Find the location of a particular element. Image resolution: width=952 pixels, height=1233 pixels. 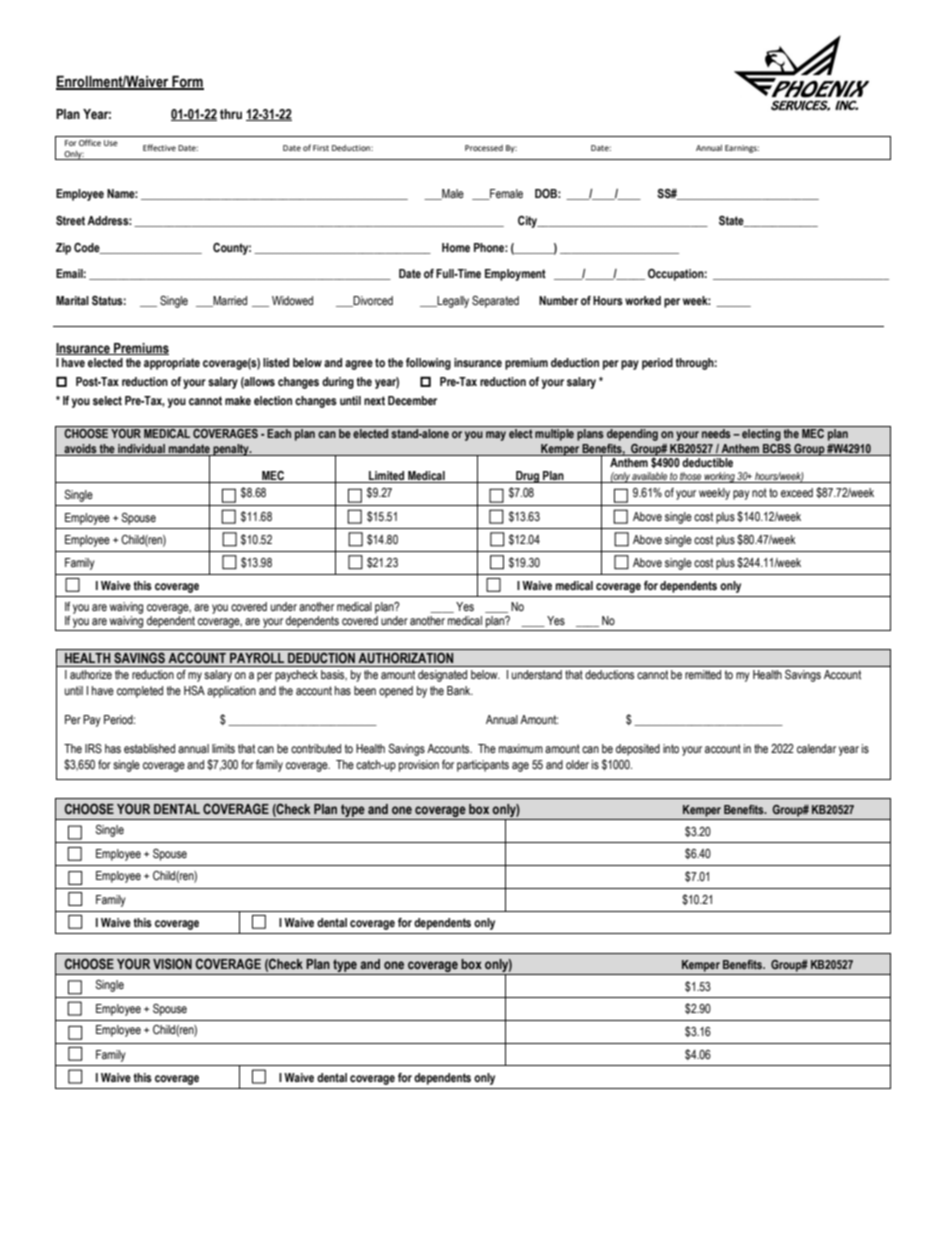

Zip is located at coordinates (63, 249).
